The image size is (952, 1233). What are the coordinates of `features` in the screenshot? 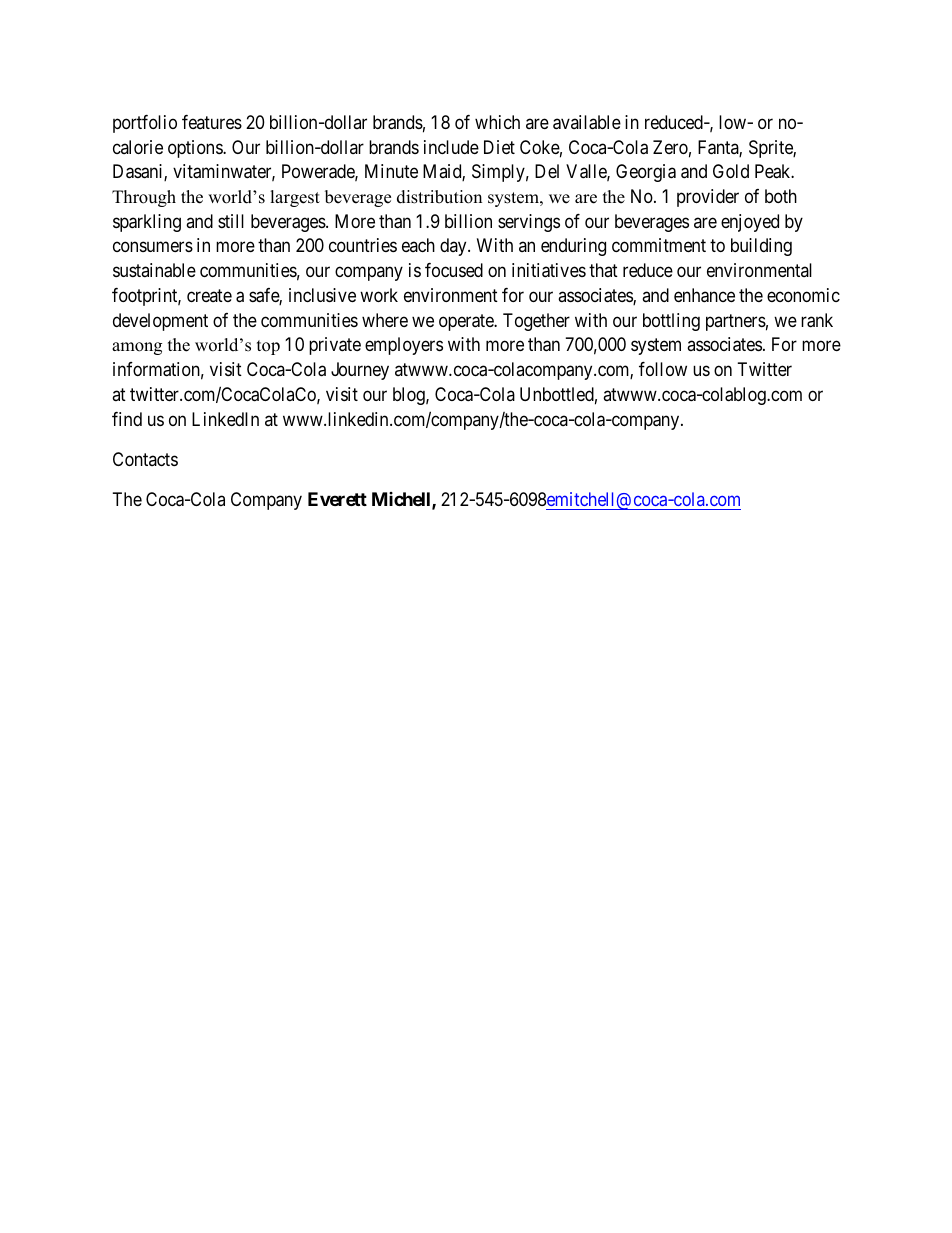 It's located at (212, 122).
